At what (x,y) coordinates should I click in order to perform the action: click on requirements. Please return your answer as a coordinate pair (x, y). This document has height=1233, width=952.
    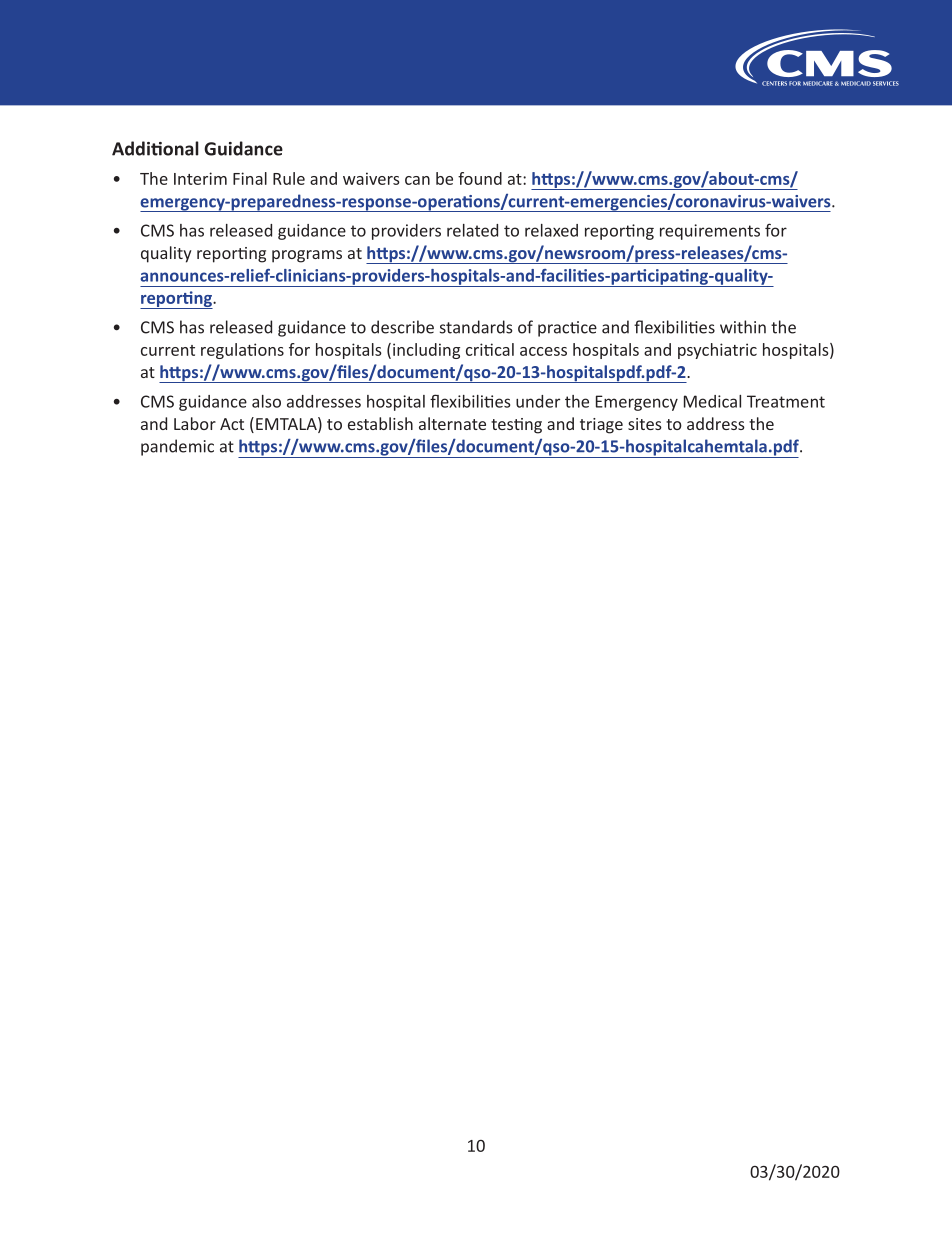
    Looking at the image, I should click on (710, 232).
